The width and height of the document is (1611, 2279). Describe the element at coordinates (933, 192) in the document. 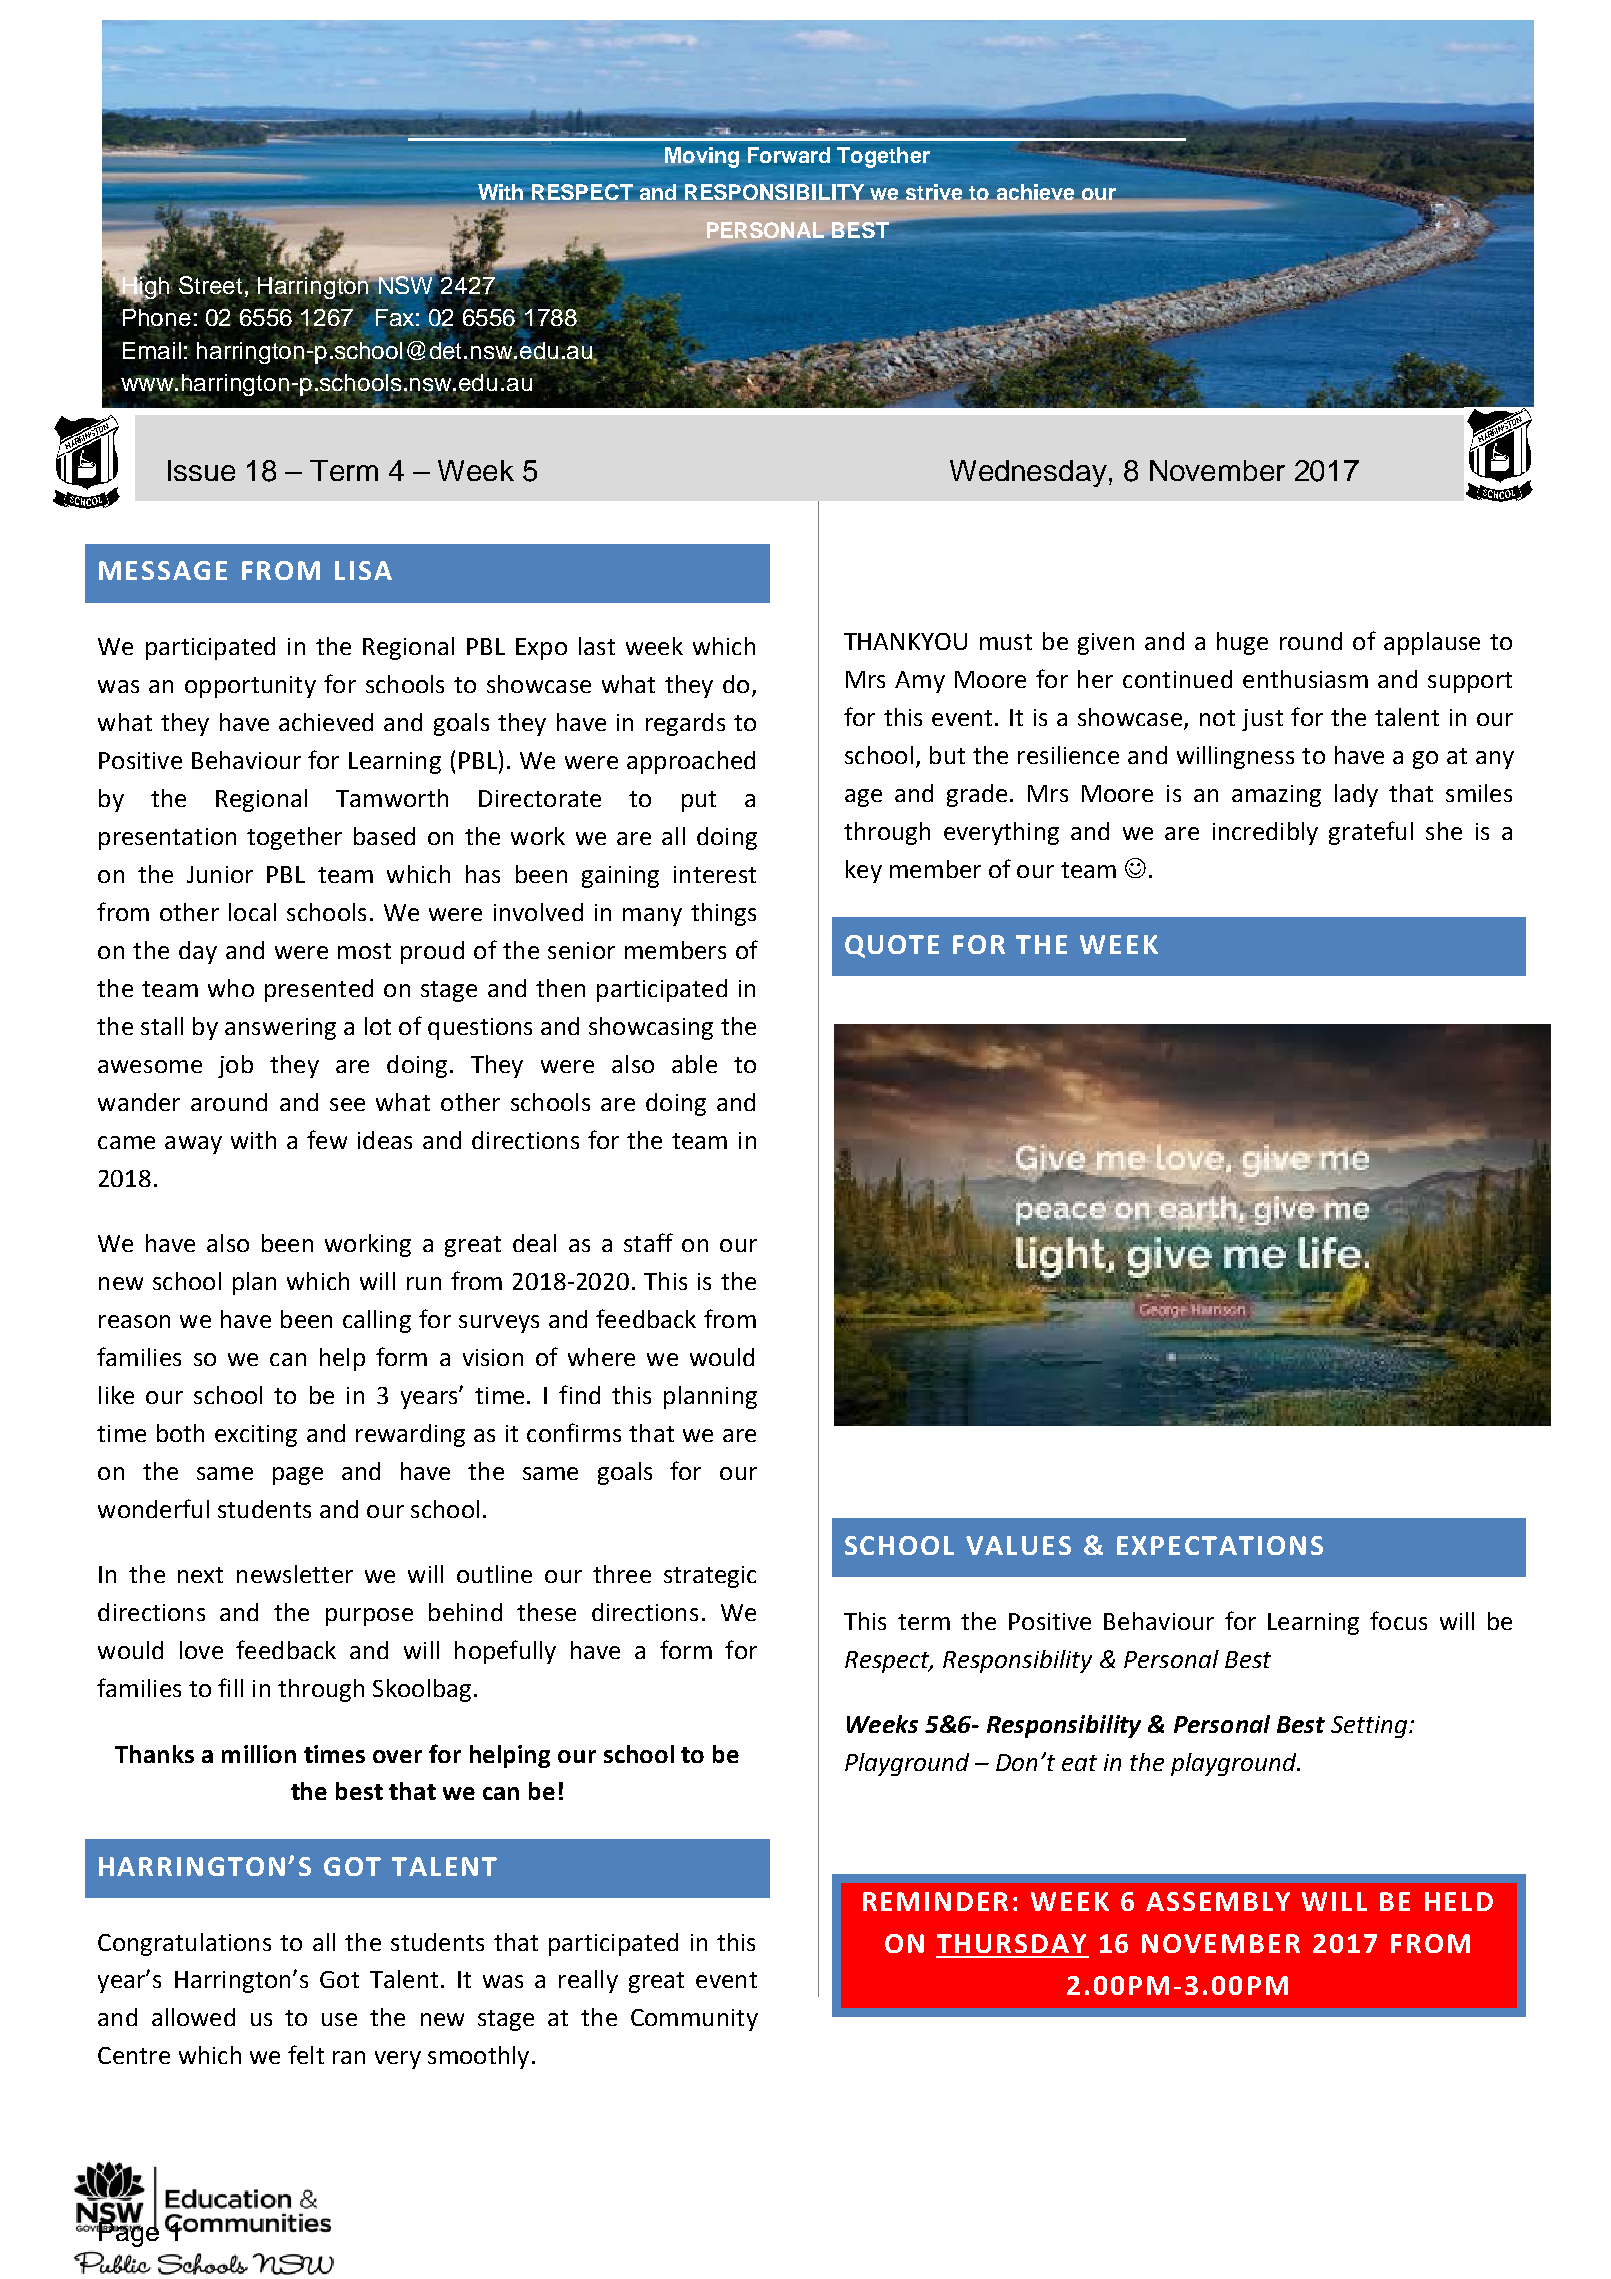

I see `strive` at that location.
